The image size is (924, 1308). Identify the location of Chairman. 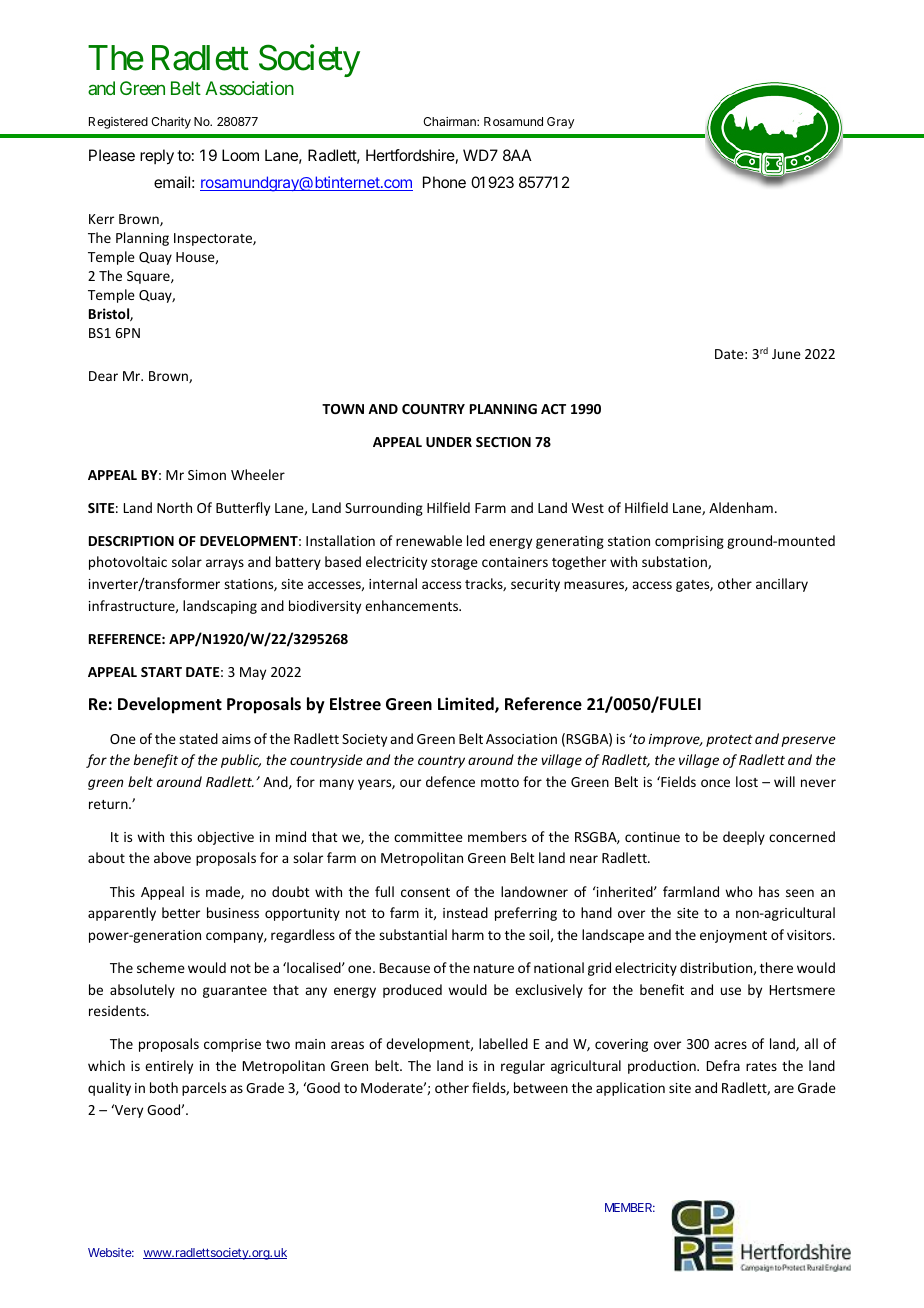
(450, 121).
